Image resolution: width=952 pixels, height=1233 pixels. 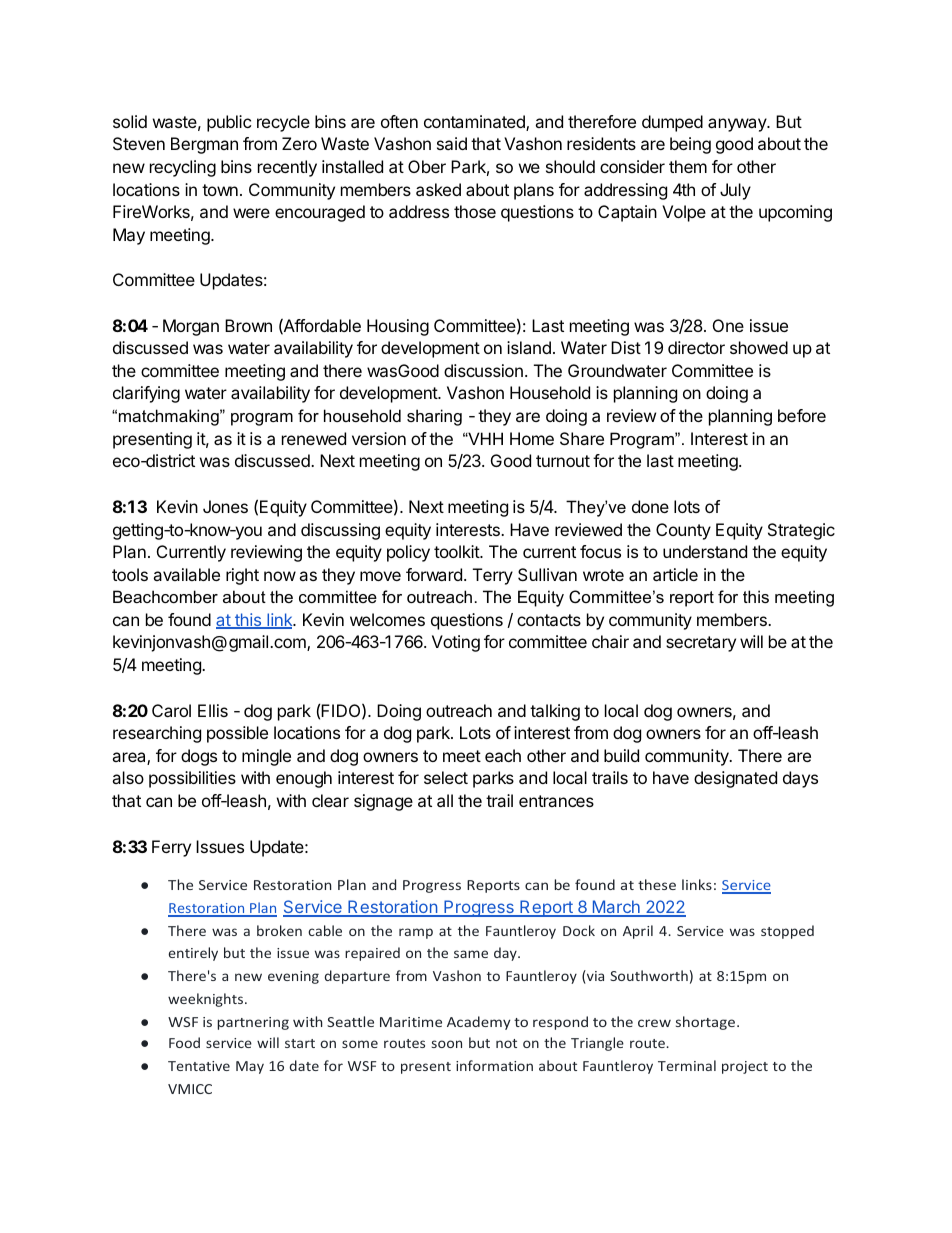 I want to click on discussion, so click(x=483, y=370).
